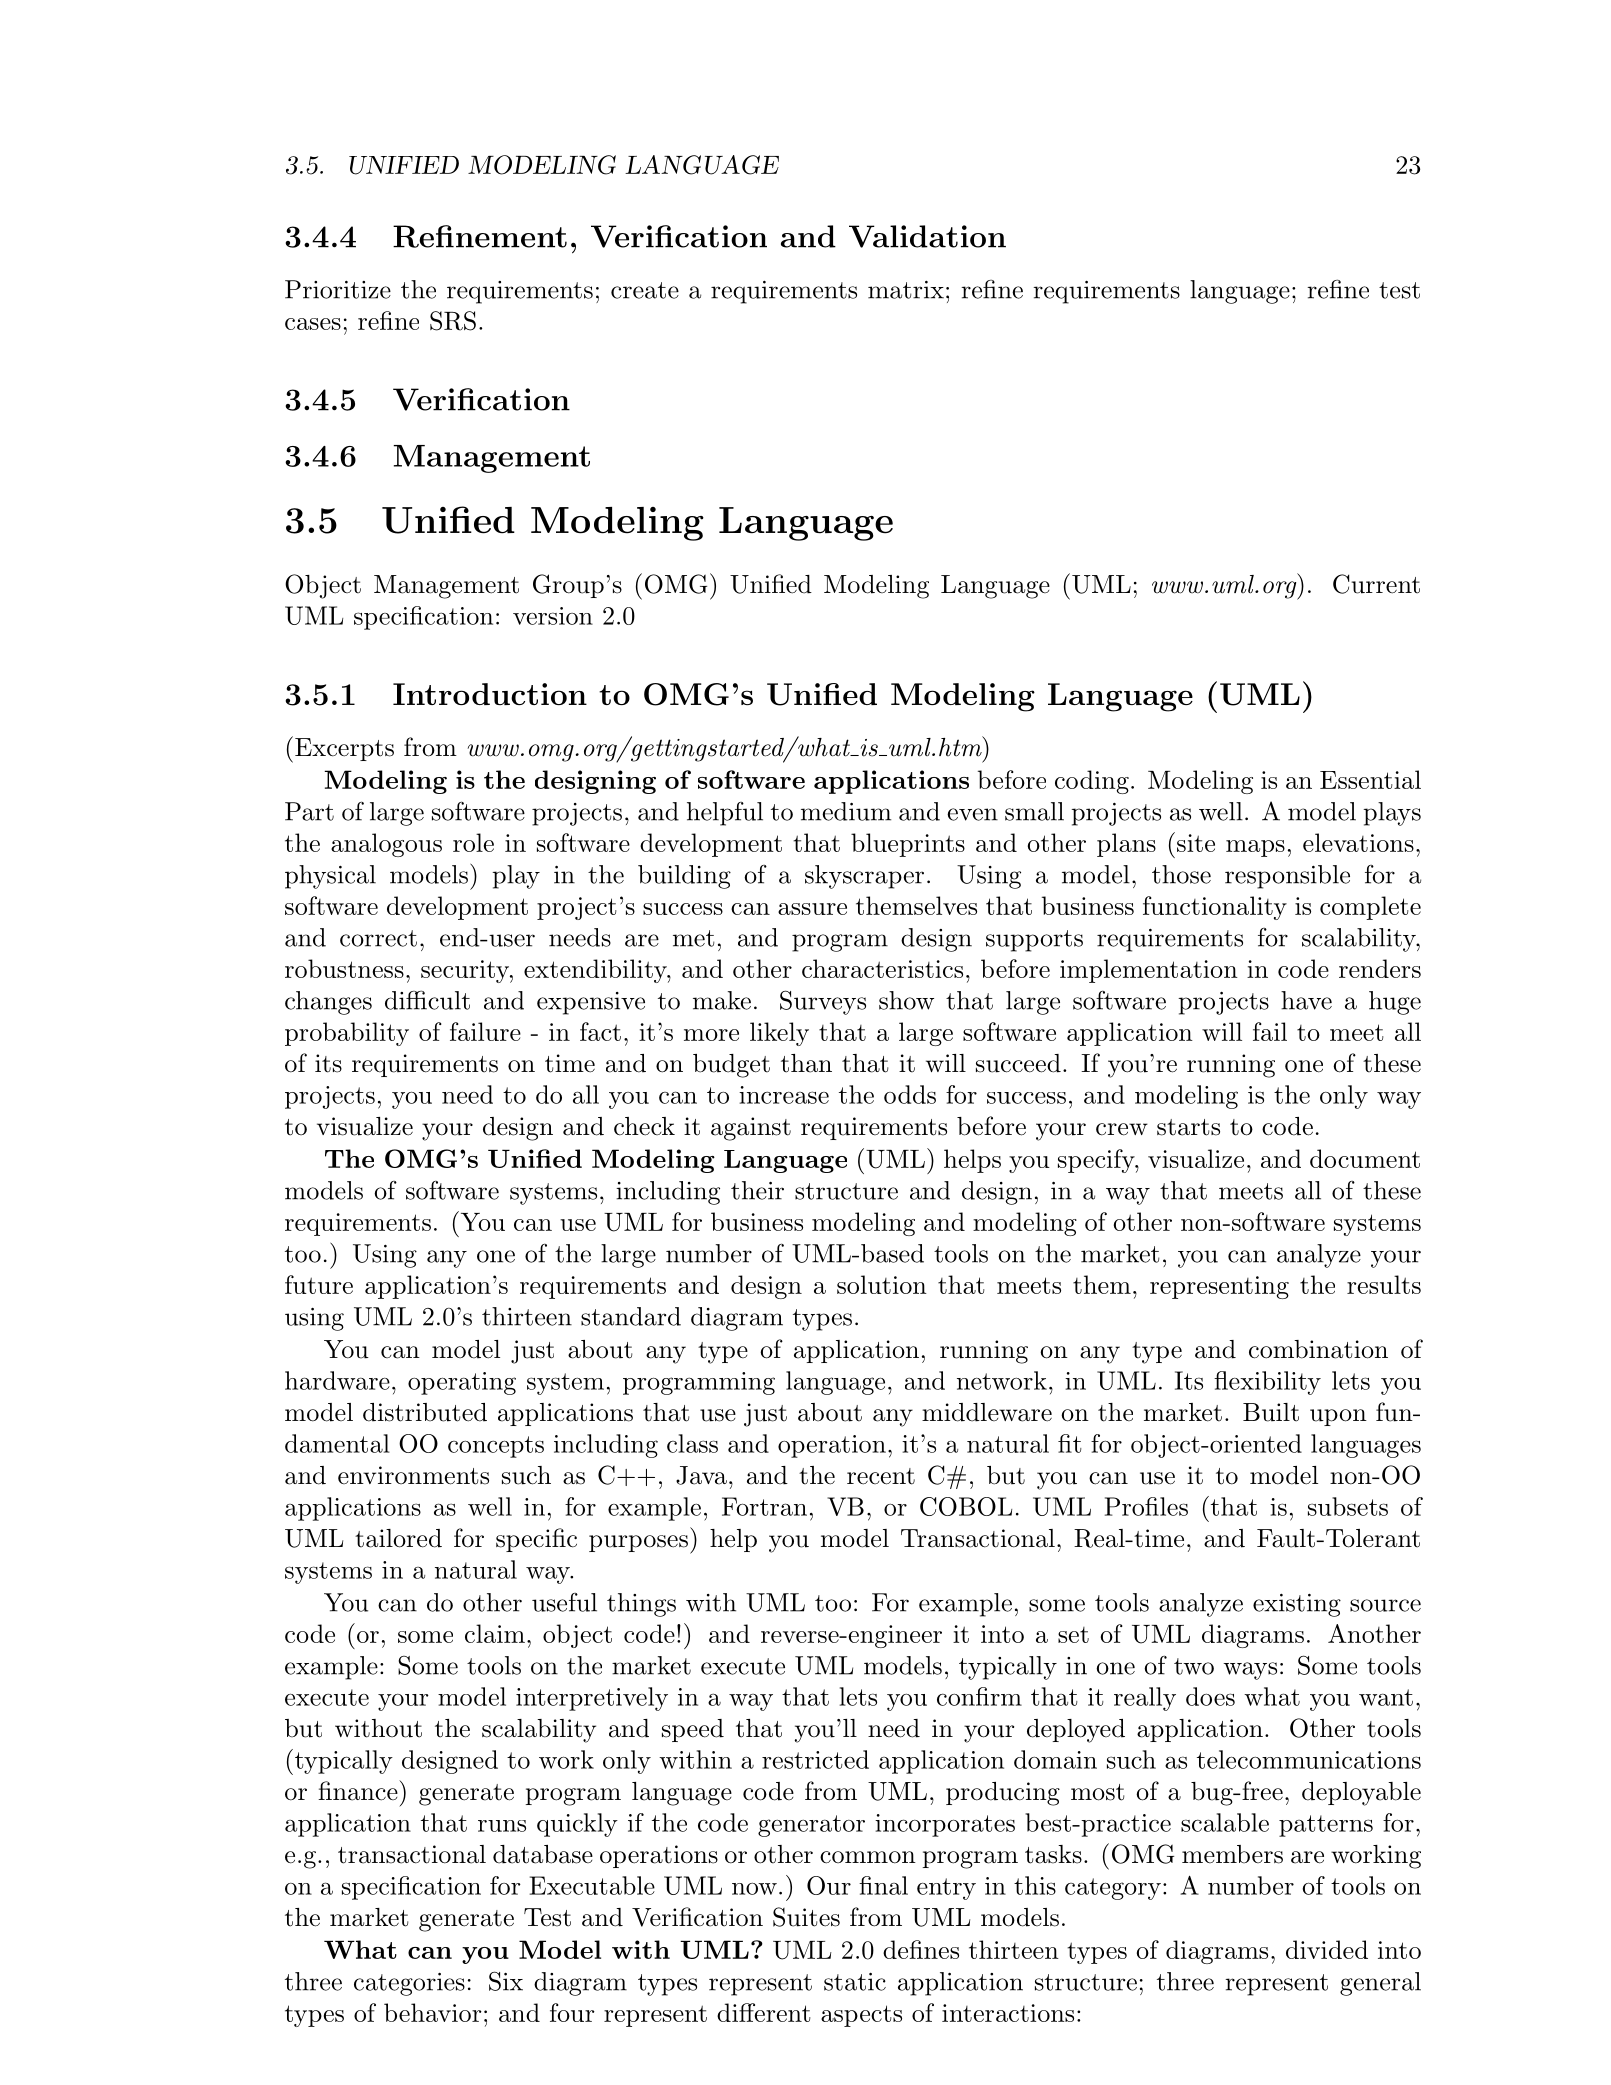 The height and width of the screenshot is (2085, 1611). What do you see at coordinates (1255, 848) in the screenshot?
I see `maps` at bounding box center [1255, 848].
